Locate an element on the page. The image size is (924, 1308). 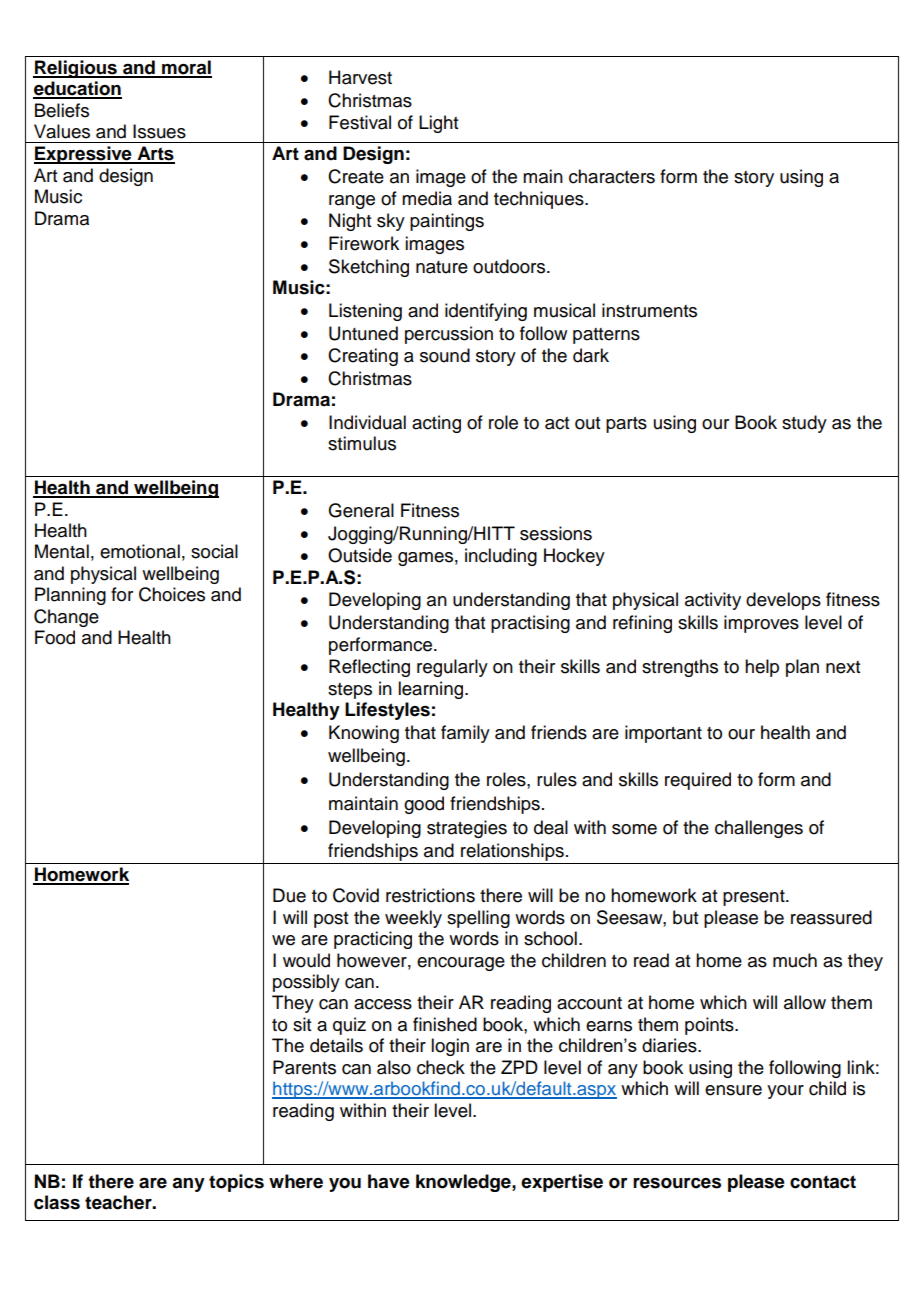
present is located at coordinates (755, 898).
